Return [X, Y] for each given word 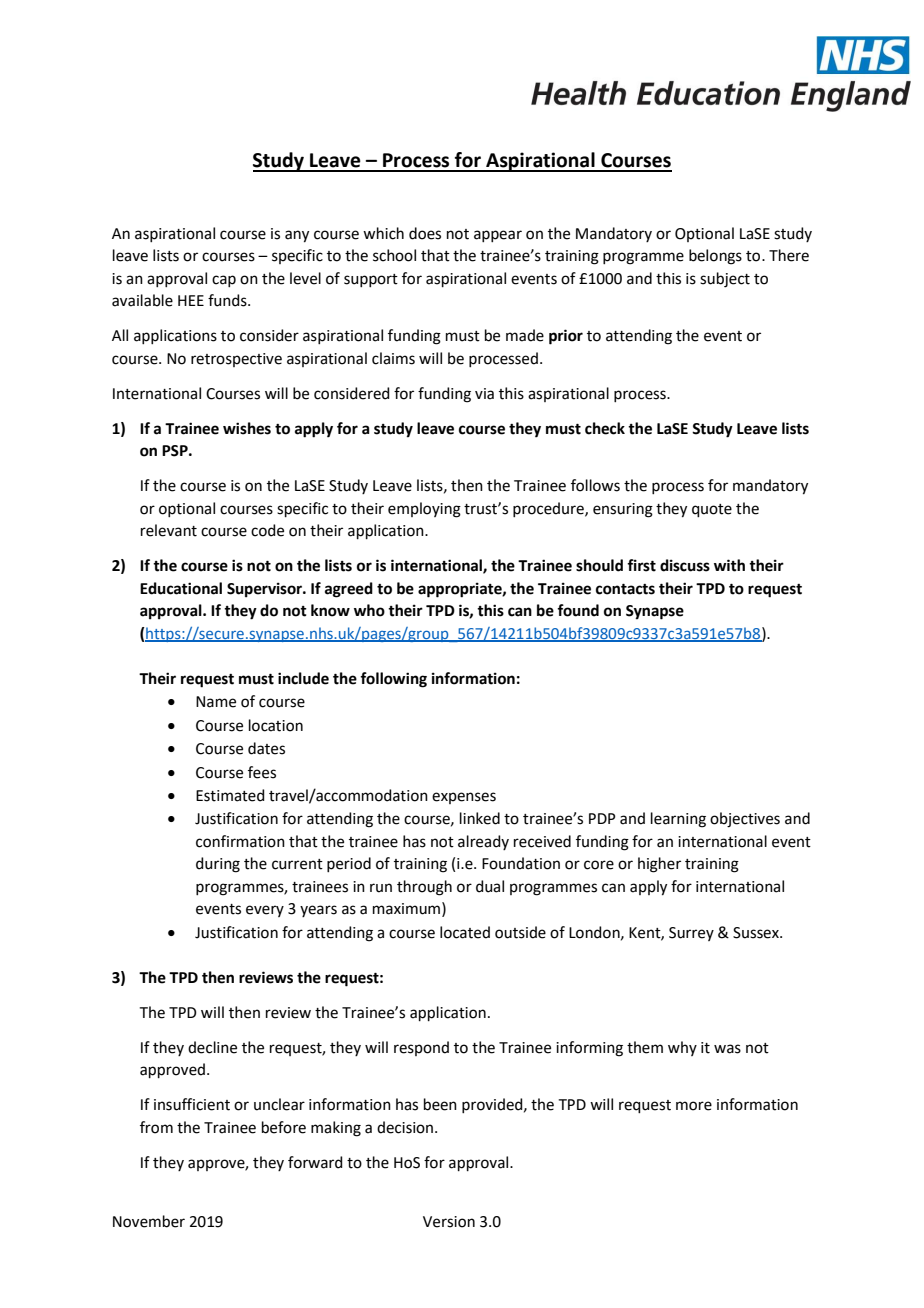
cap [224, 281]
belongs [715, 257]
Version [449, 1222]
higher [659, 865]
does [425, 233]
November [149, 1221]
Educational [181, 588]
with [729, 565]
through [424, 888]
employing [424, 510]
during [218, 865]
